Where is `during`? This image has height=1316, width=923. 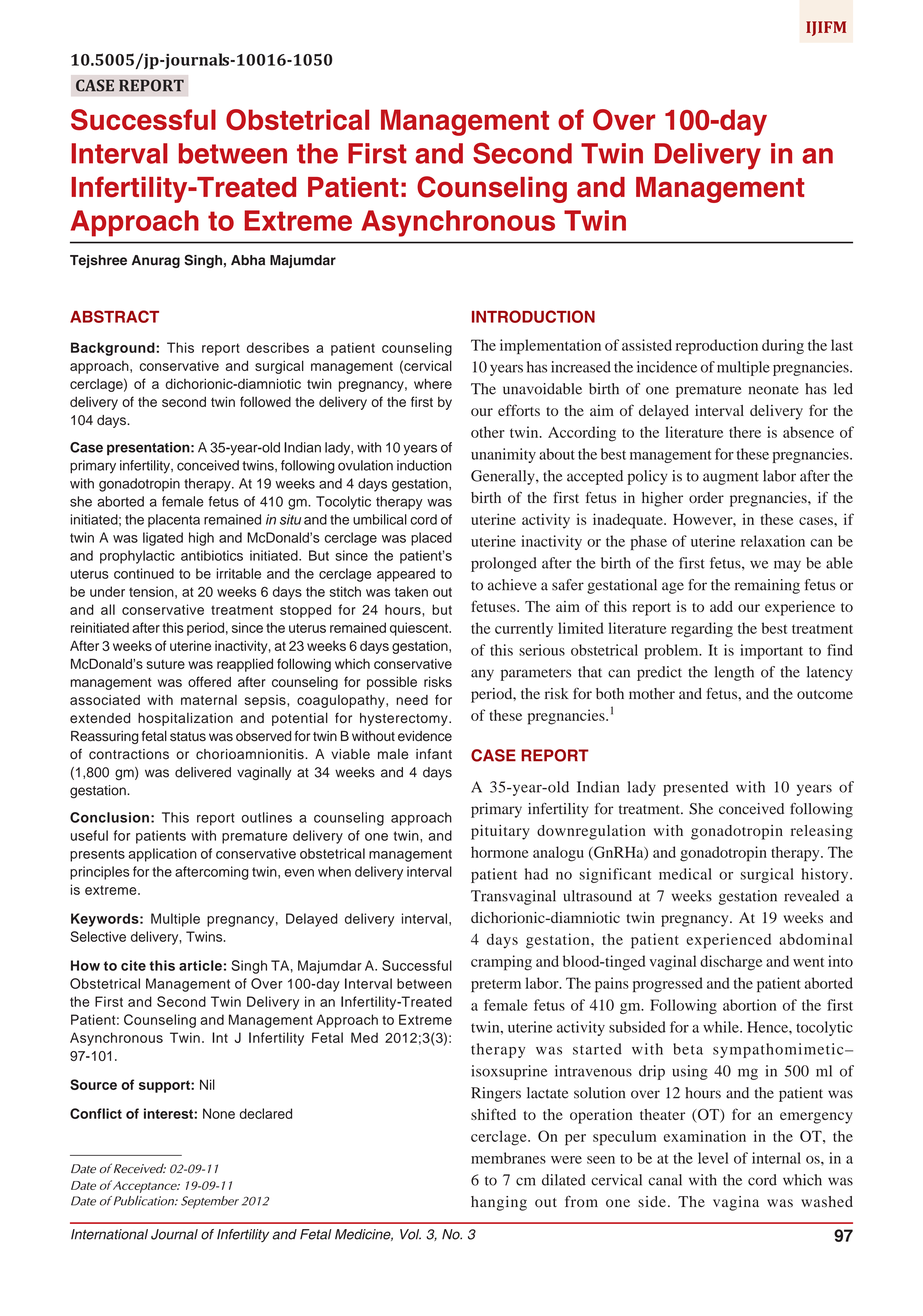
during is located at coordinates (783, 346).
